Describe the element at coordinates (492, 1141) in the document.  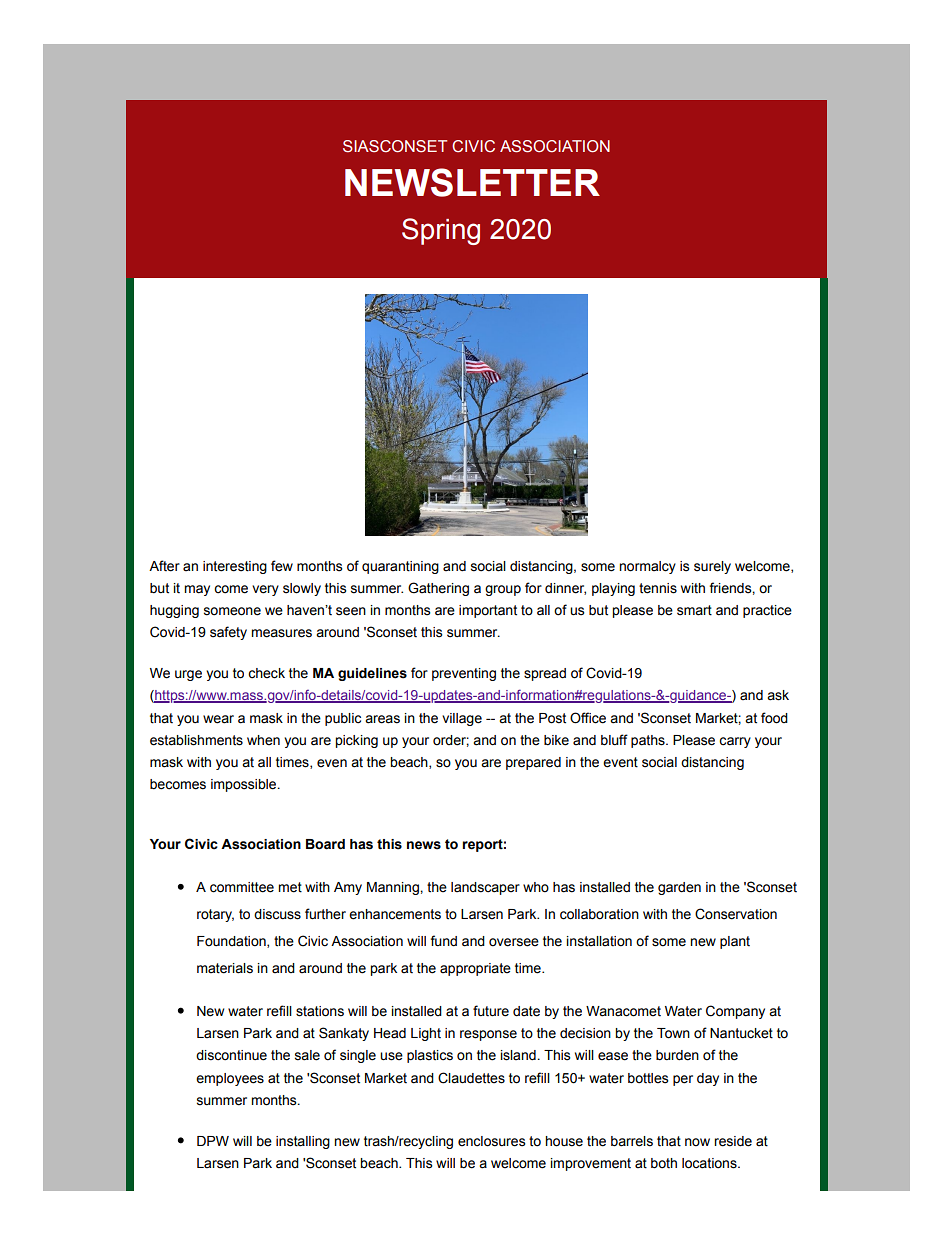
I see `enclosures` at that location.
